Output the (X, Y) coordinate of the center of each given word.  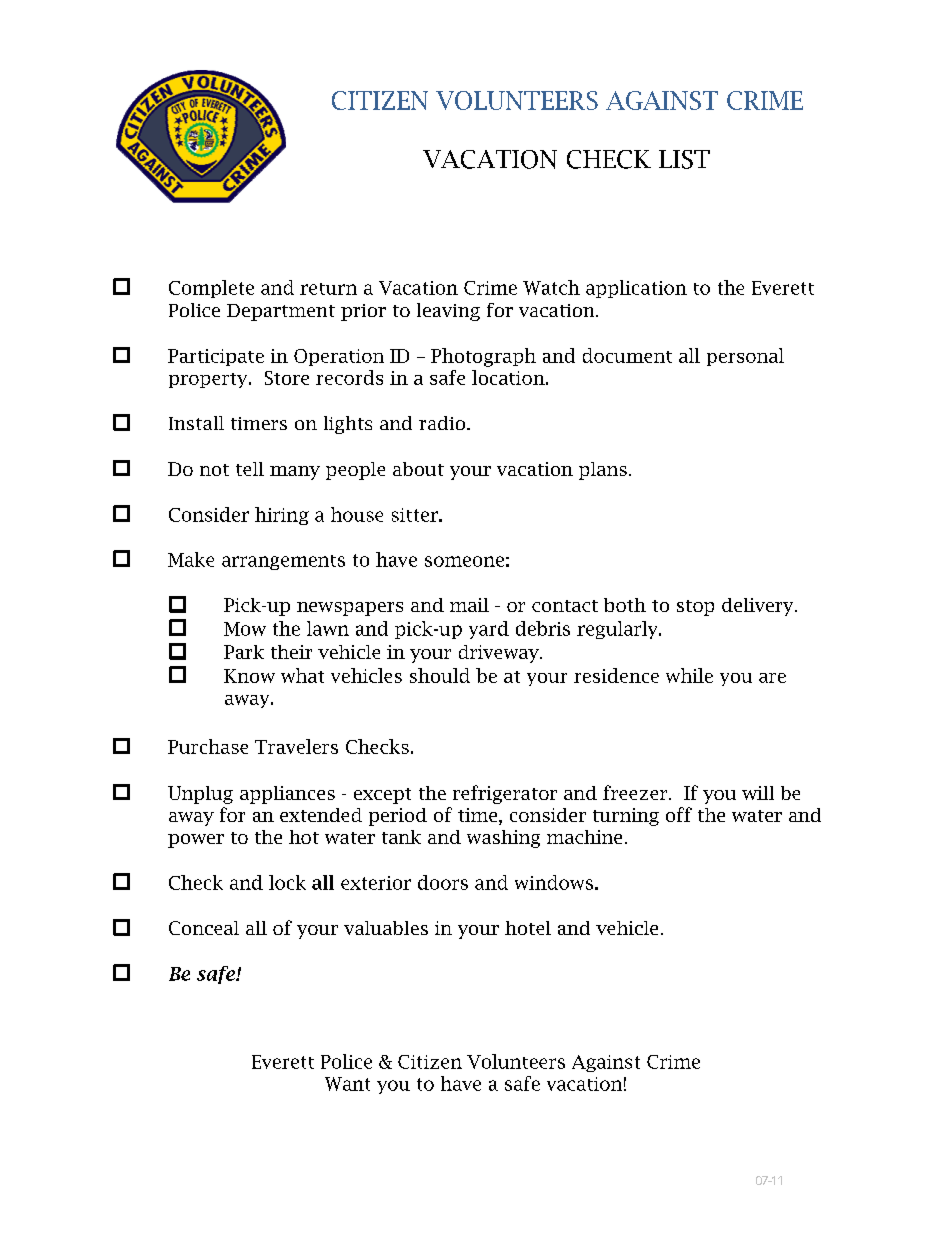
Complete (211, 289)
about (418, 469)
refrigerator (505, 794)
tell (250, 469)
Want (347, 1084)
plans (603, 471)
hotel (528, 928)
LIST (684, 159)
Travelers (296, 746)
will (758, 793)
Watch (551, 287)
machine (584, 837)
